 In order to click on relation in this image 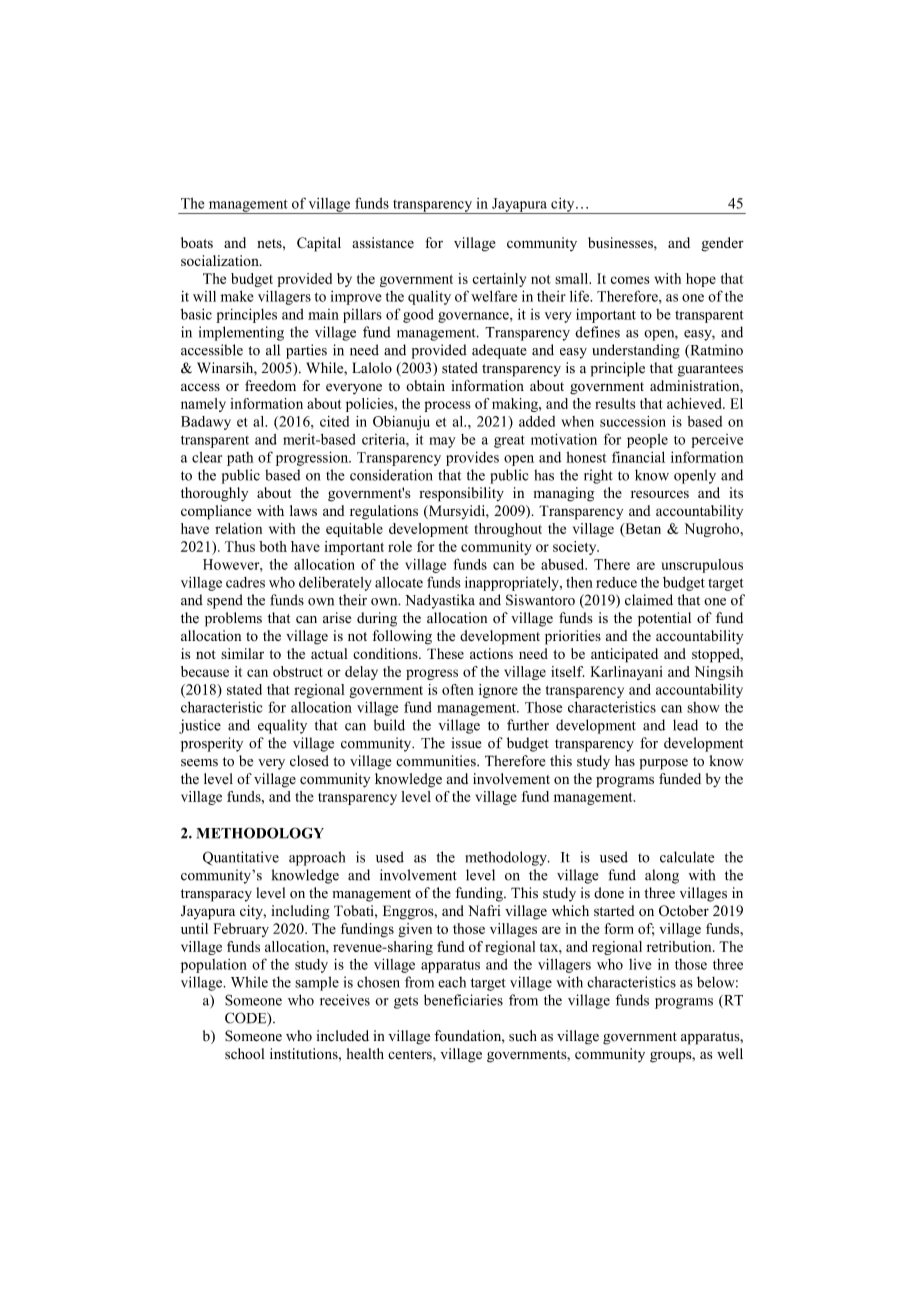, I will do `click(238, 528)`.
